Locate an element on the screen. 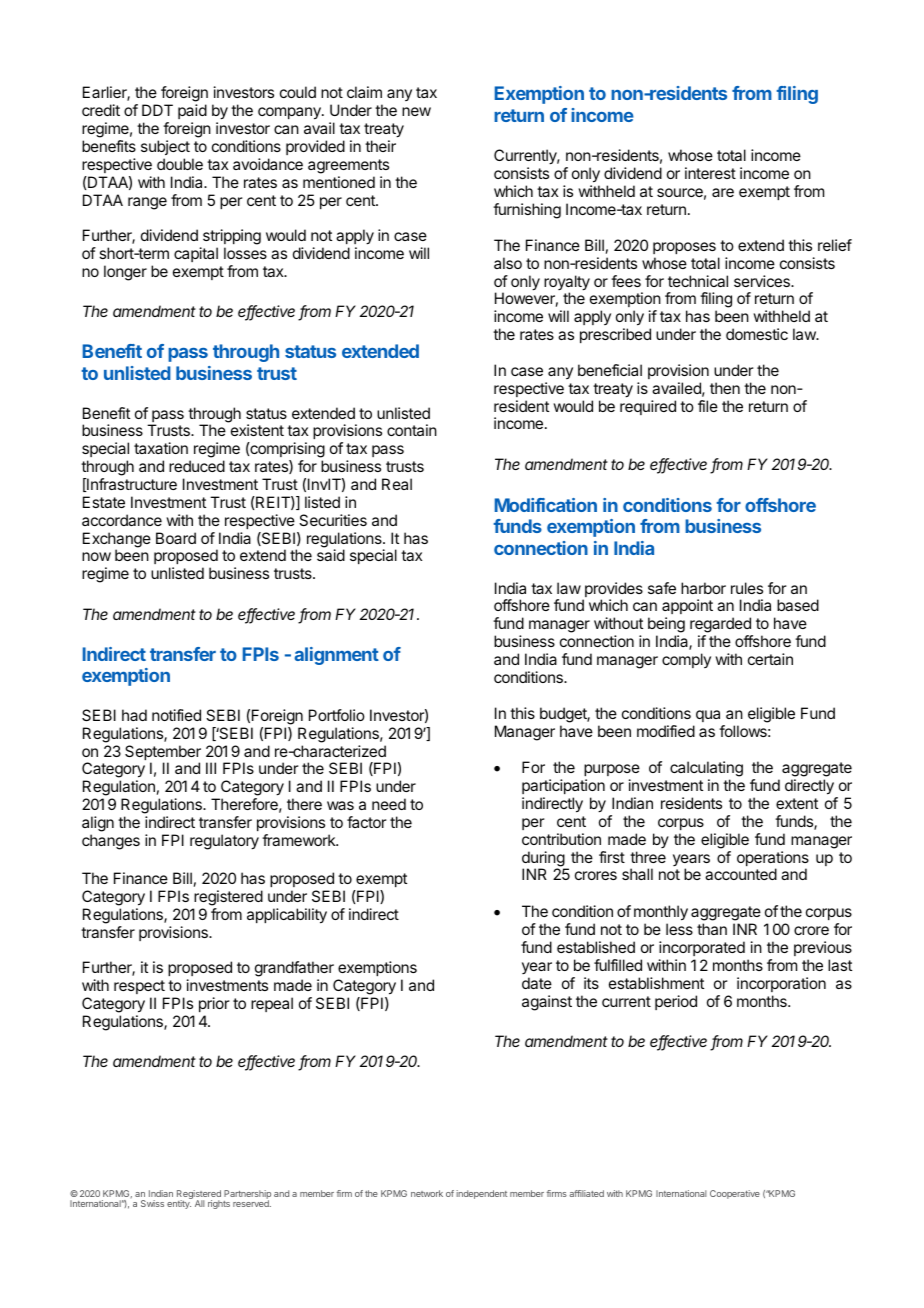 The height and width of the screenshot is (1308, 924). extent is located at coordinates (797, 803).
